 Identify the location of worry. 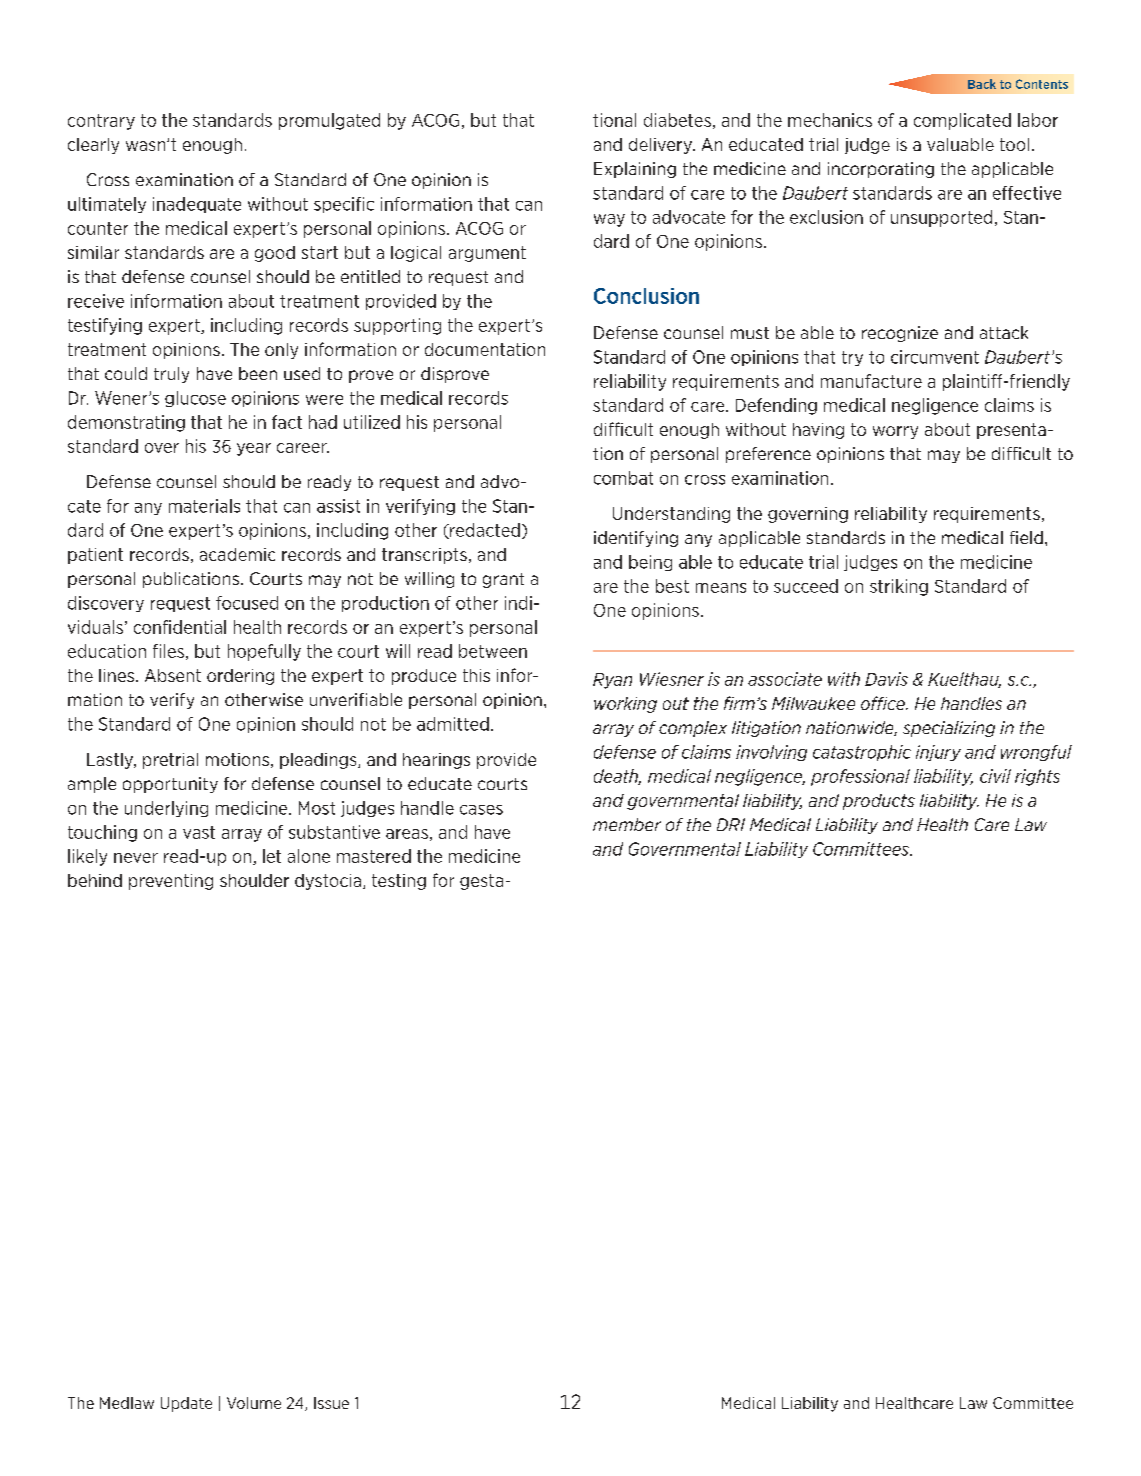
(895, 432).
